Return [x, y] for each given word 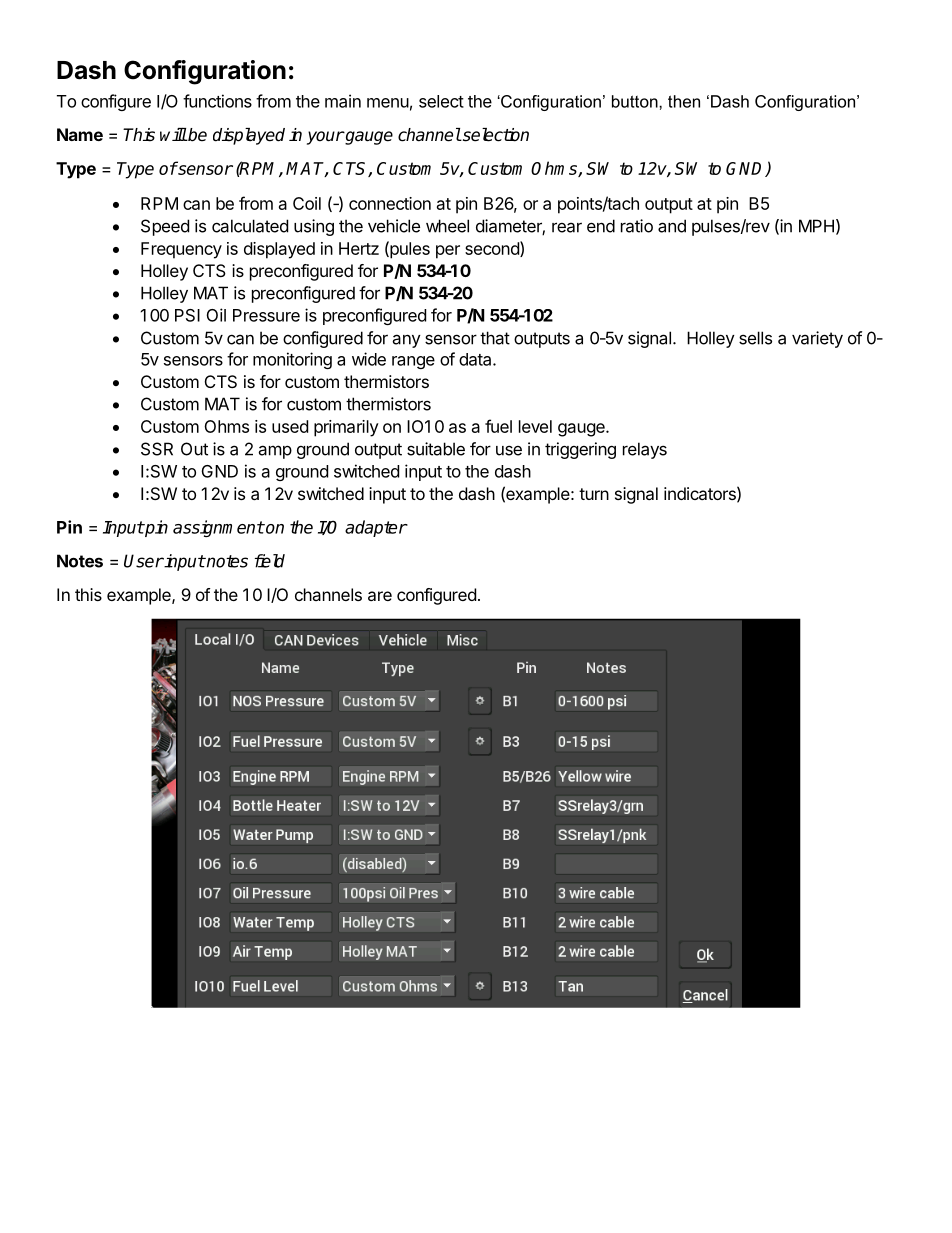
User [144, 561]
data [476, 359]
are [380, 596]
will [173, 134]
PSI [187, 315]
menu [388, 103]
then [684, 101]
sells [755, 338]
